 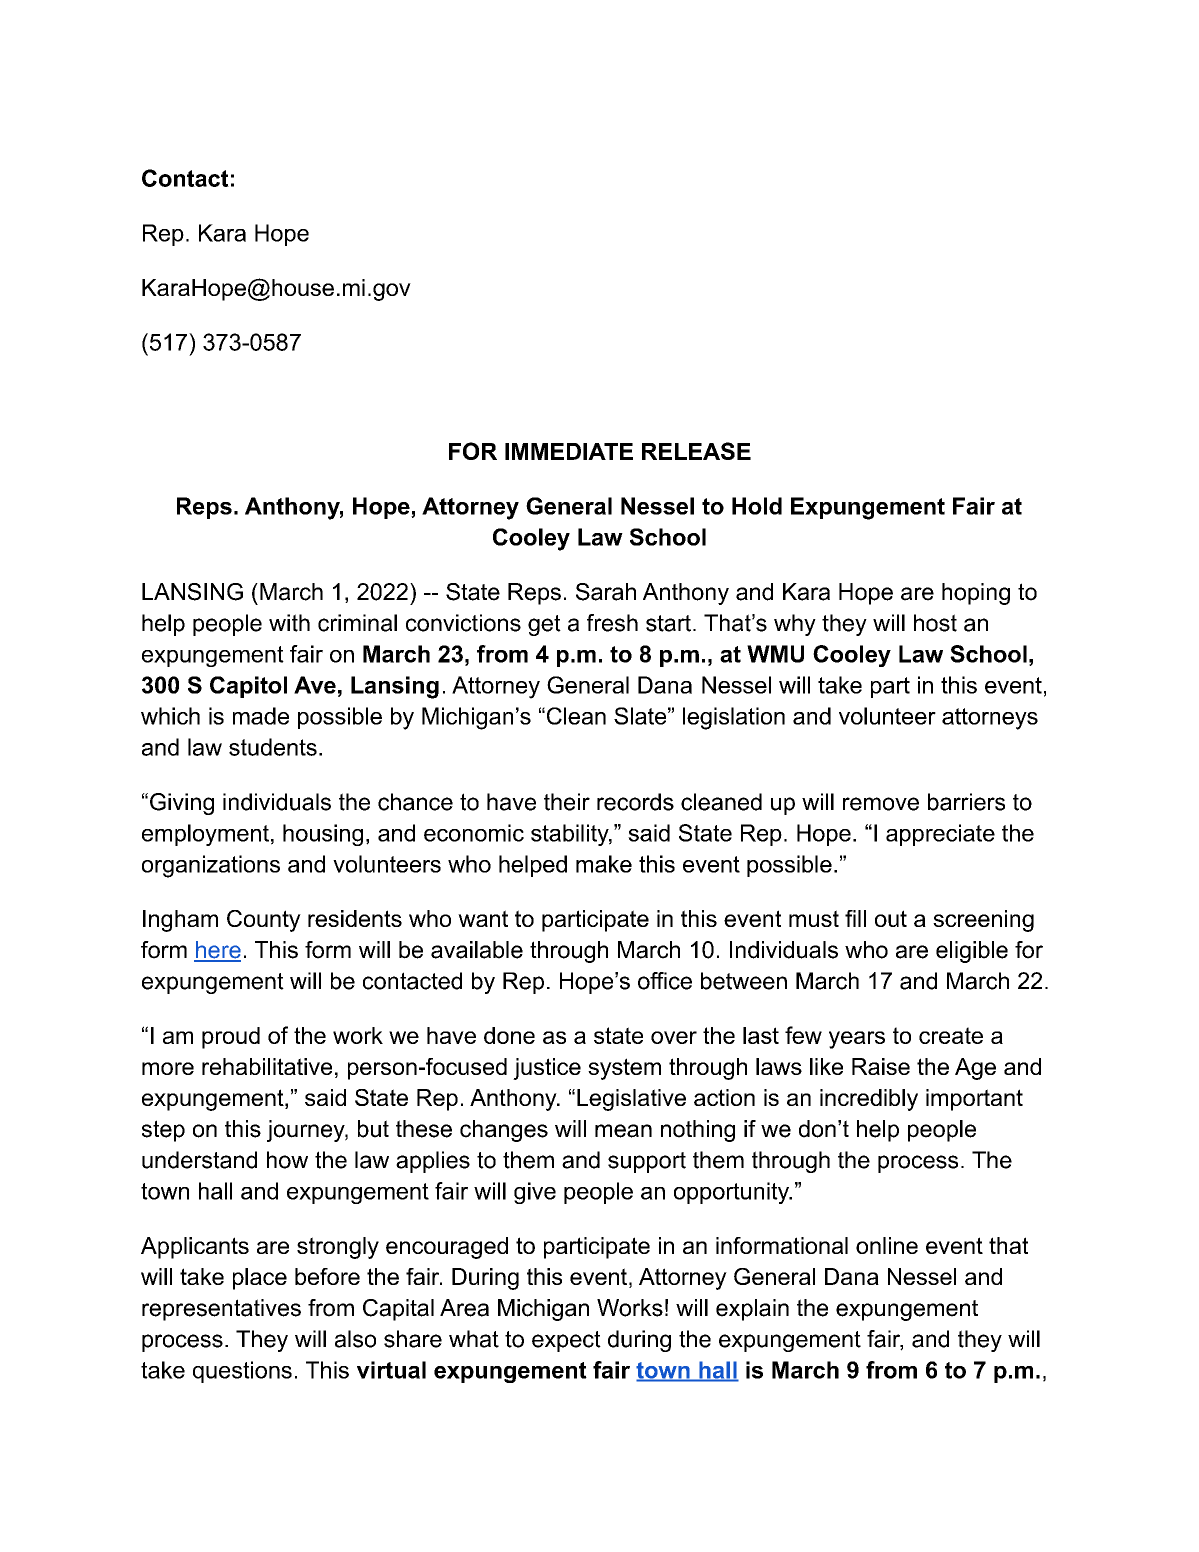 What do you see at coordinates (757, 506) in the screenshot?
I see `Hold` at bounding box center [757, 506].
